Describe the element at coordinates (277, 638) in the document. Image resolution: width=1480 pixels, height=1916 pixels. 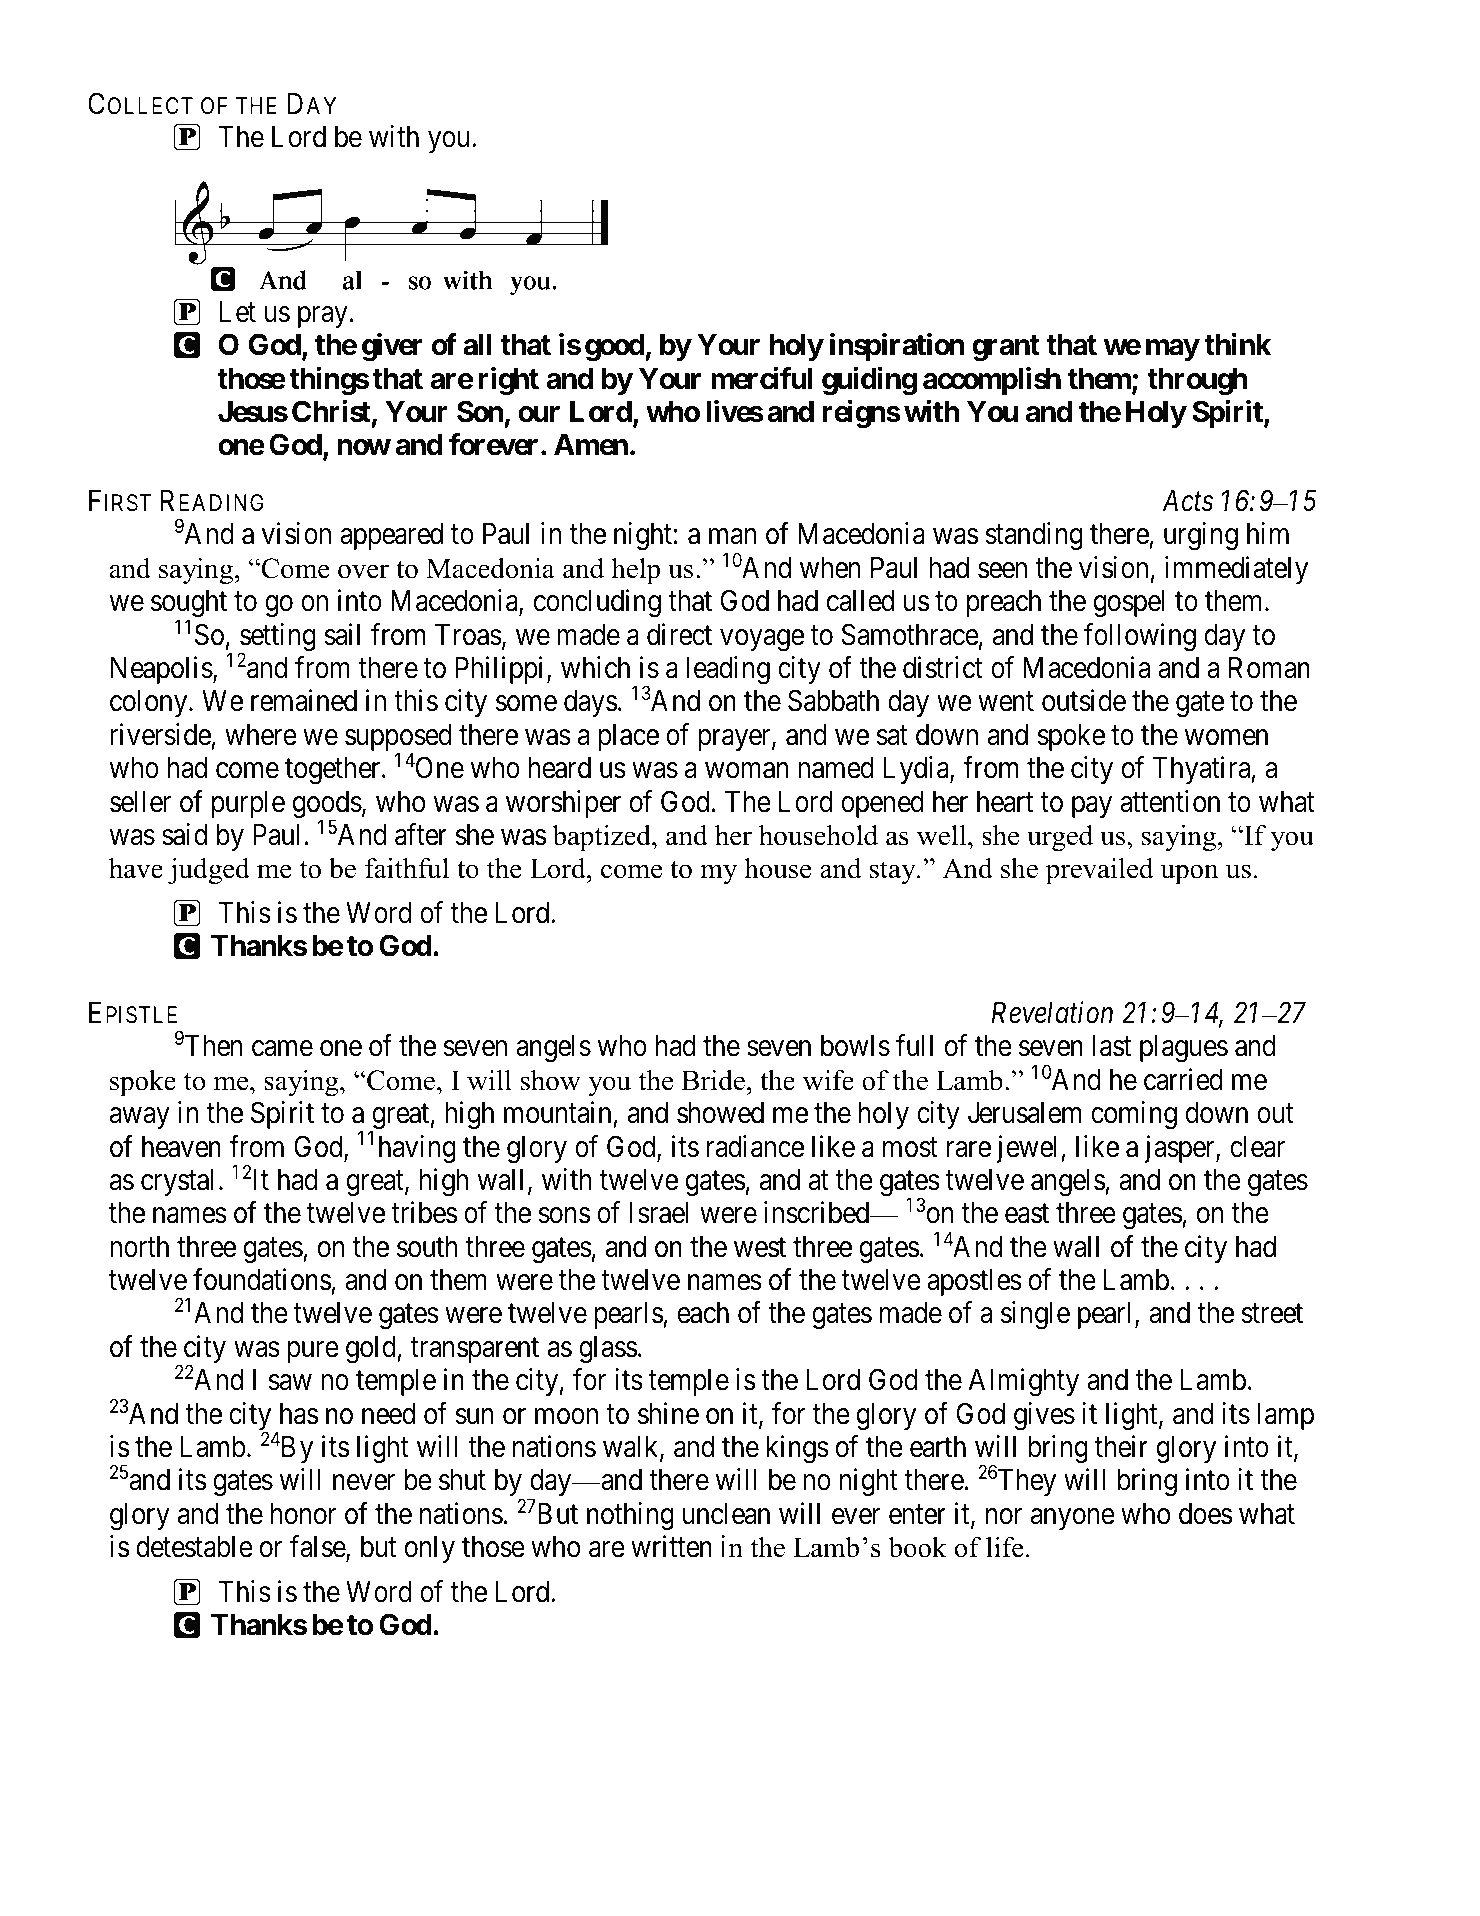
I see `setting` at that location.
